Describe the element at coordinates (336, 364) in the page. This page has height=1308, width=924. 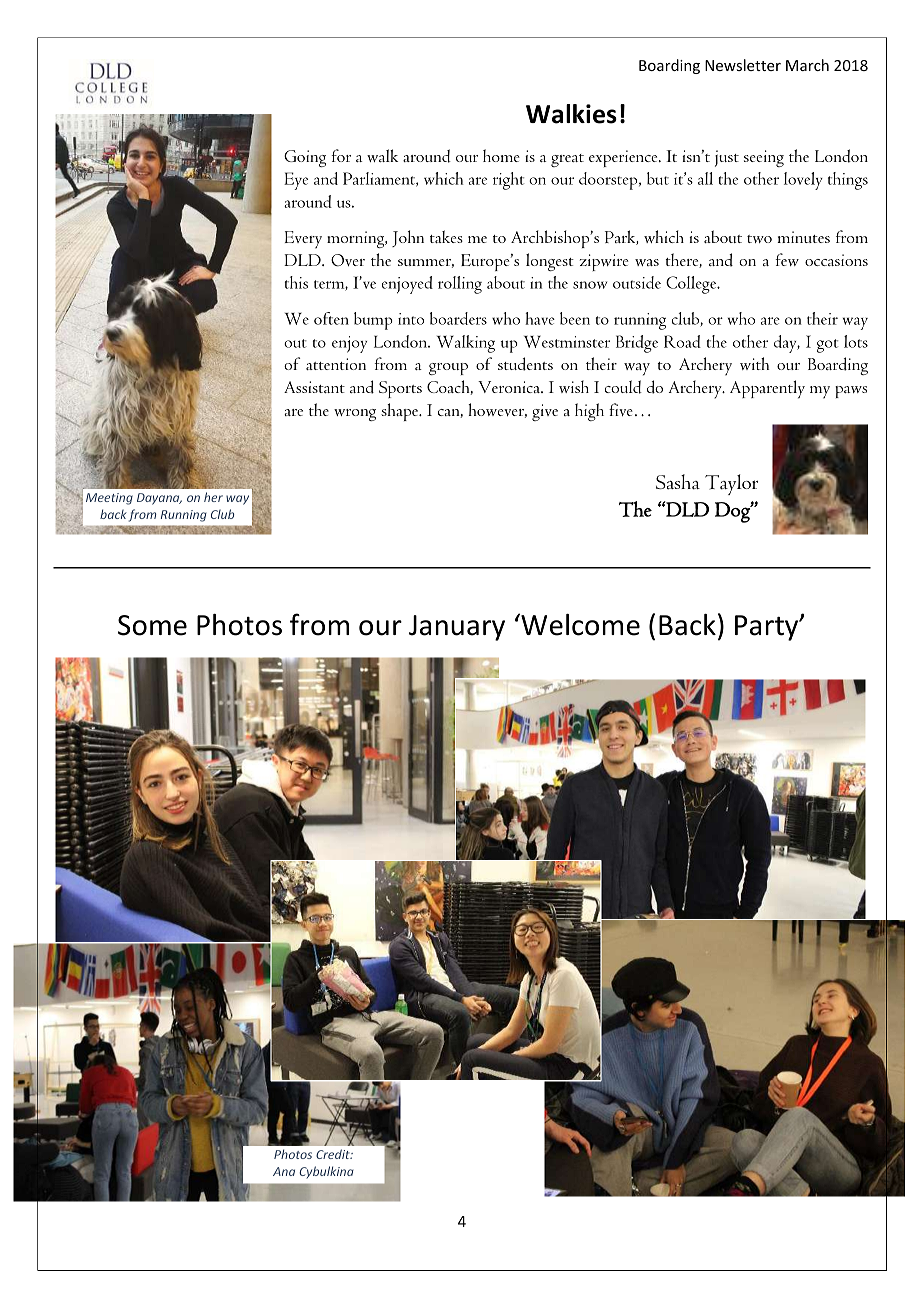
I see `attention` at that location.
